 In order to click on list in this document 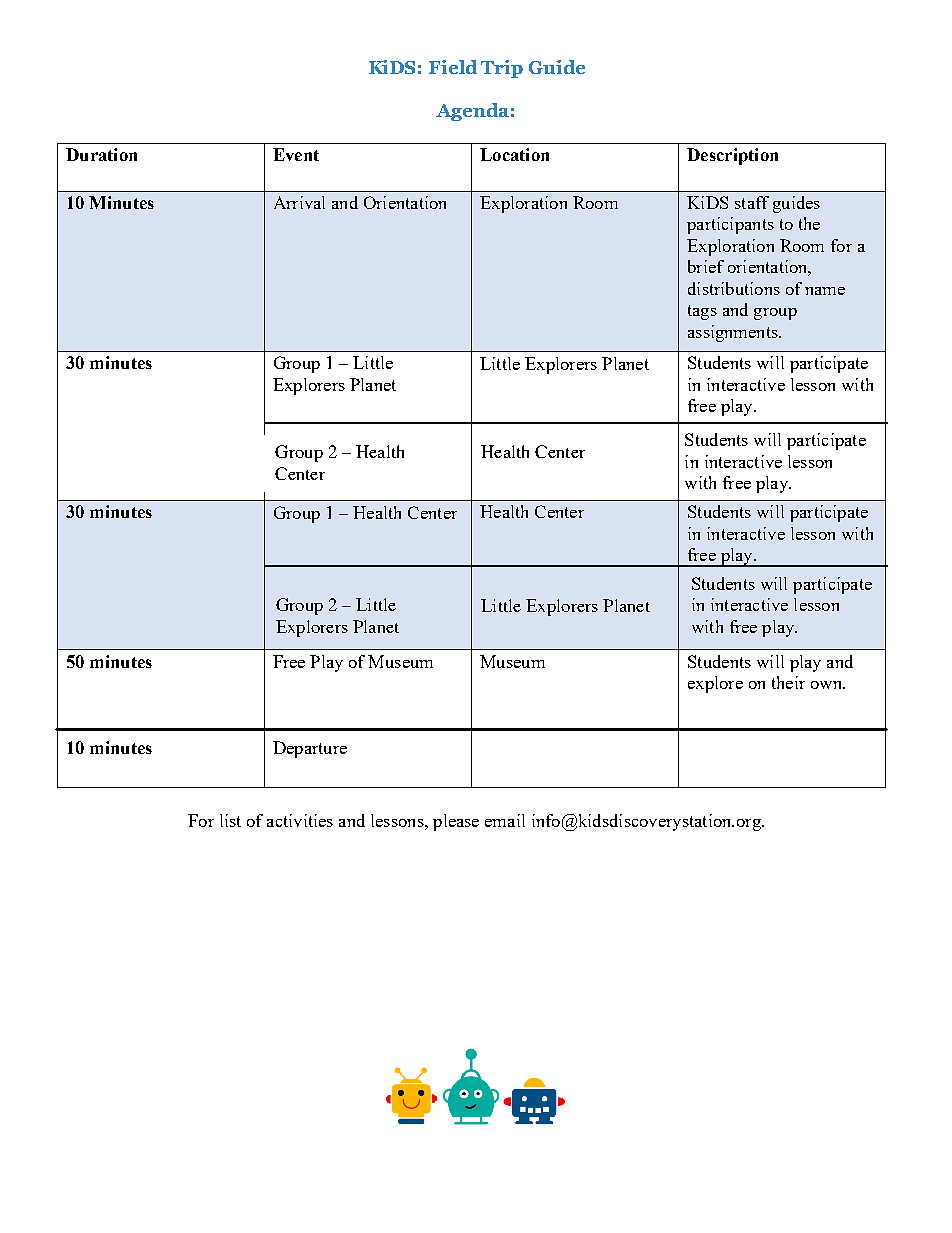, I will do `click(230, 820)`.
